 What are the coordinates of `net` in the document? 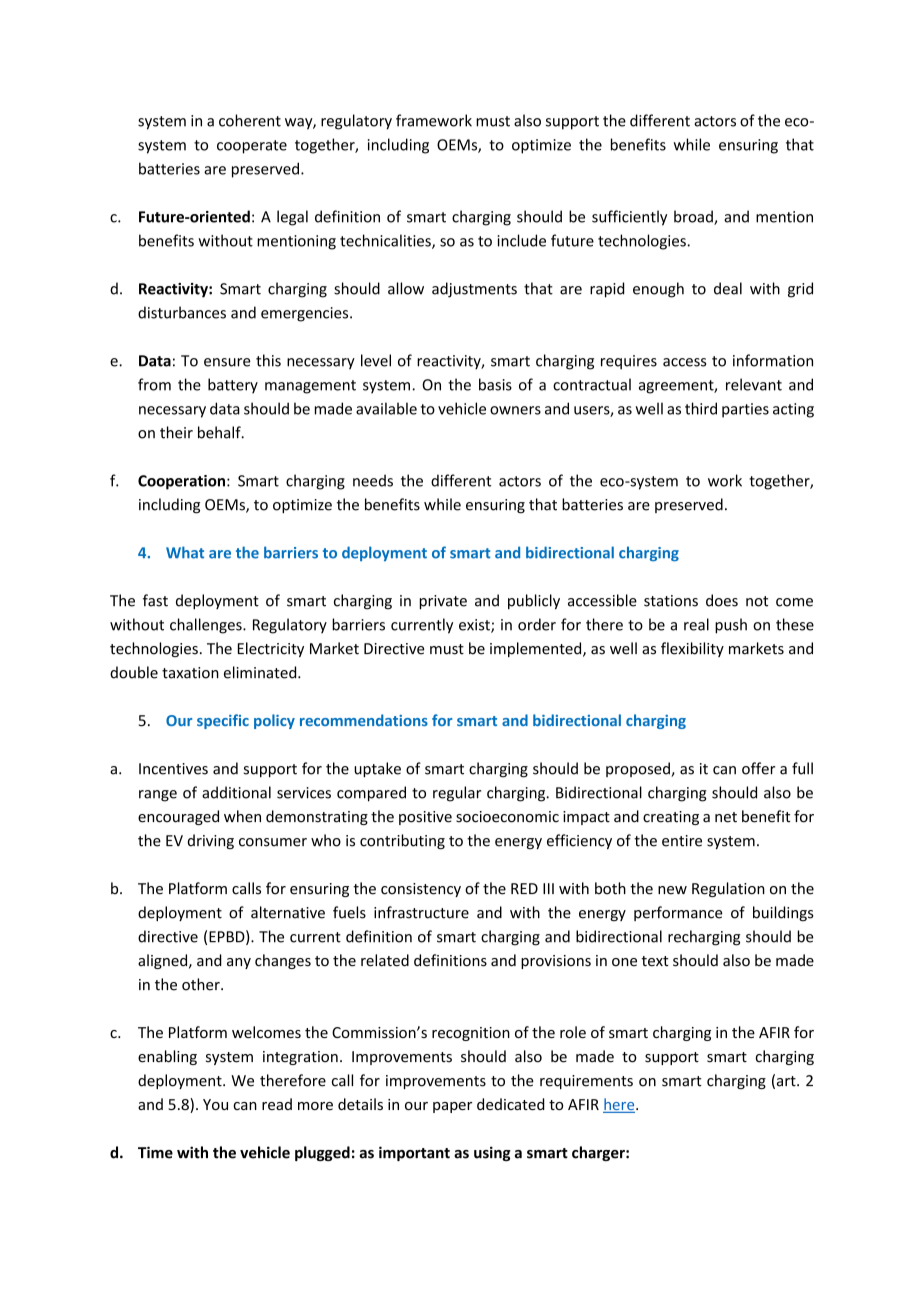 It's located at (726, 817).
